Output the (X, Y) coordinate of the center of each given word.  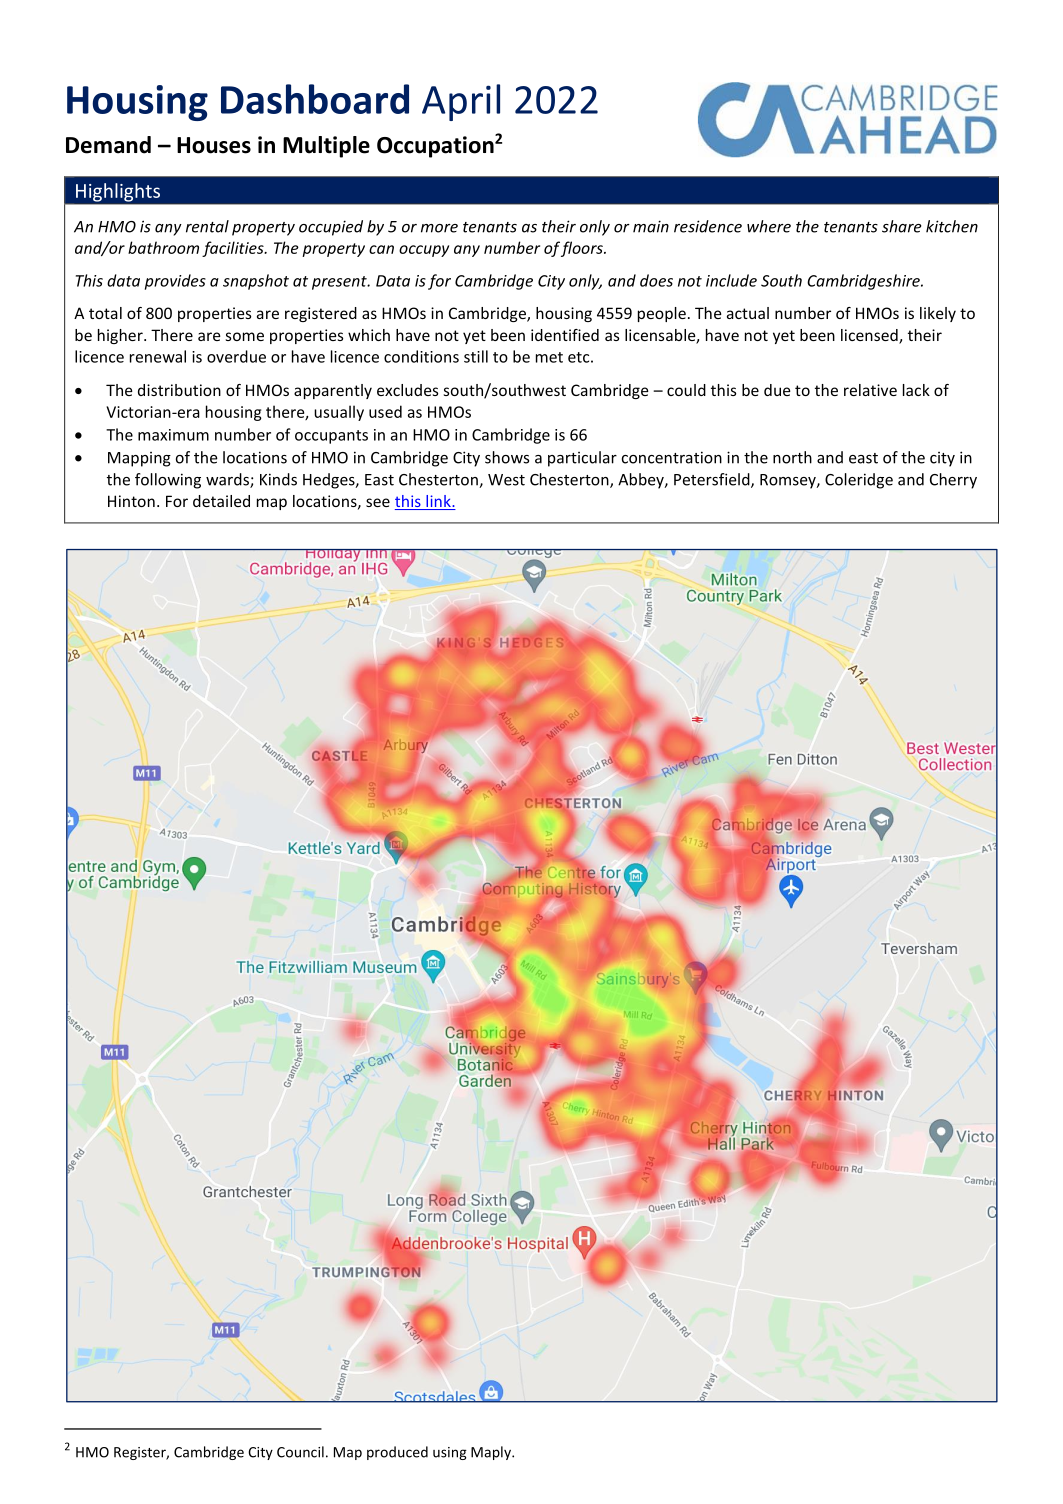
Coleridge (859, 481)
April (461, 102)
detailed (221, 501)
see (378, 502)
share (902, 226)
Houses (214, 145)
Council (300, 1452)
